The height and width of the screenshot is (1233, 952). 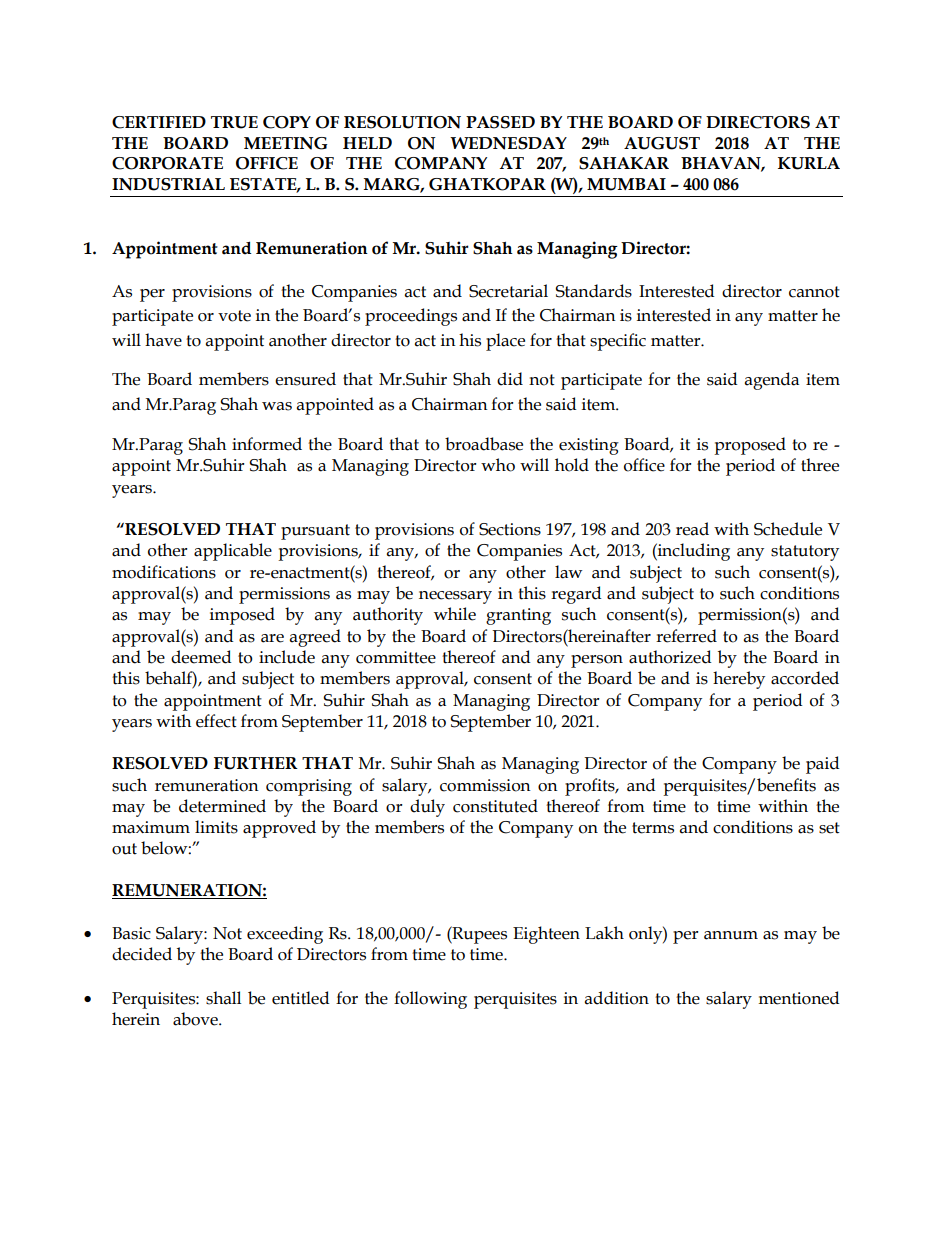 What do you see at coordinates (508, 143) in the screenshot?
I see `WEDNESDAY` at bounding box center [508, 143].
